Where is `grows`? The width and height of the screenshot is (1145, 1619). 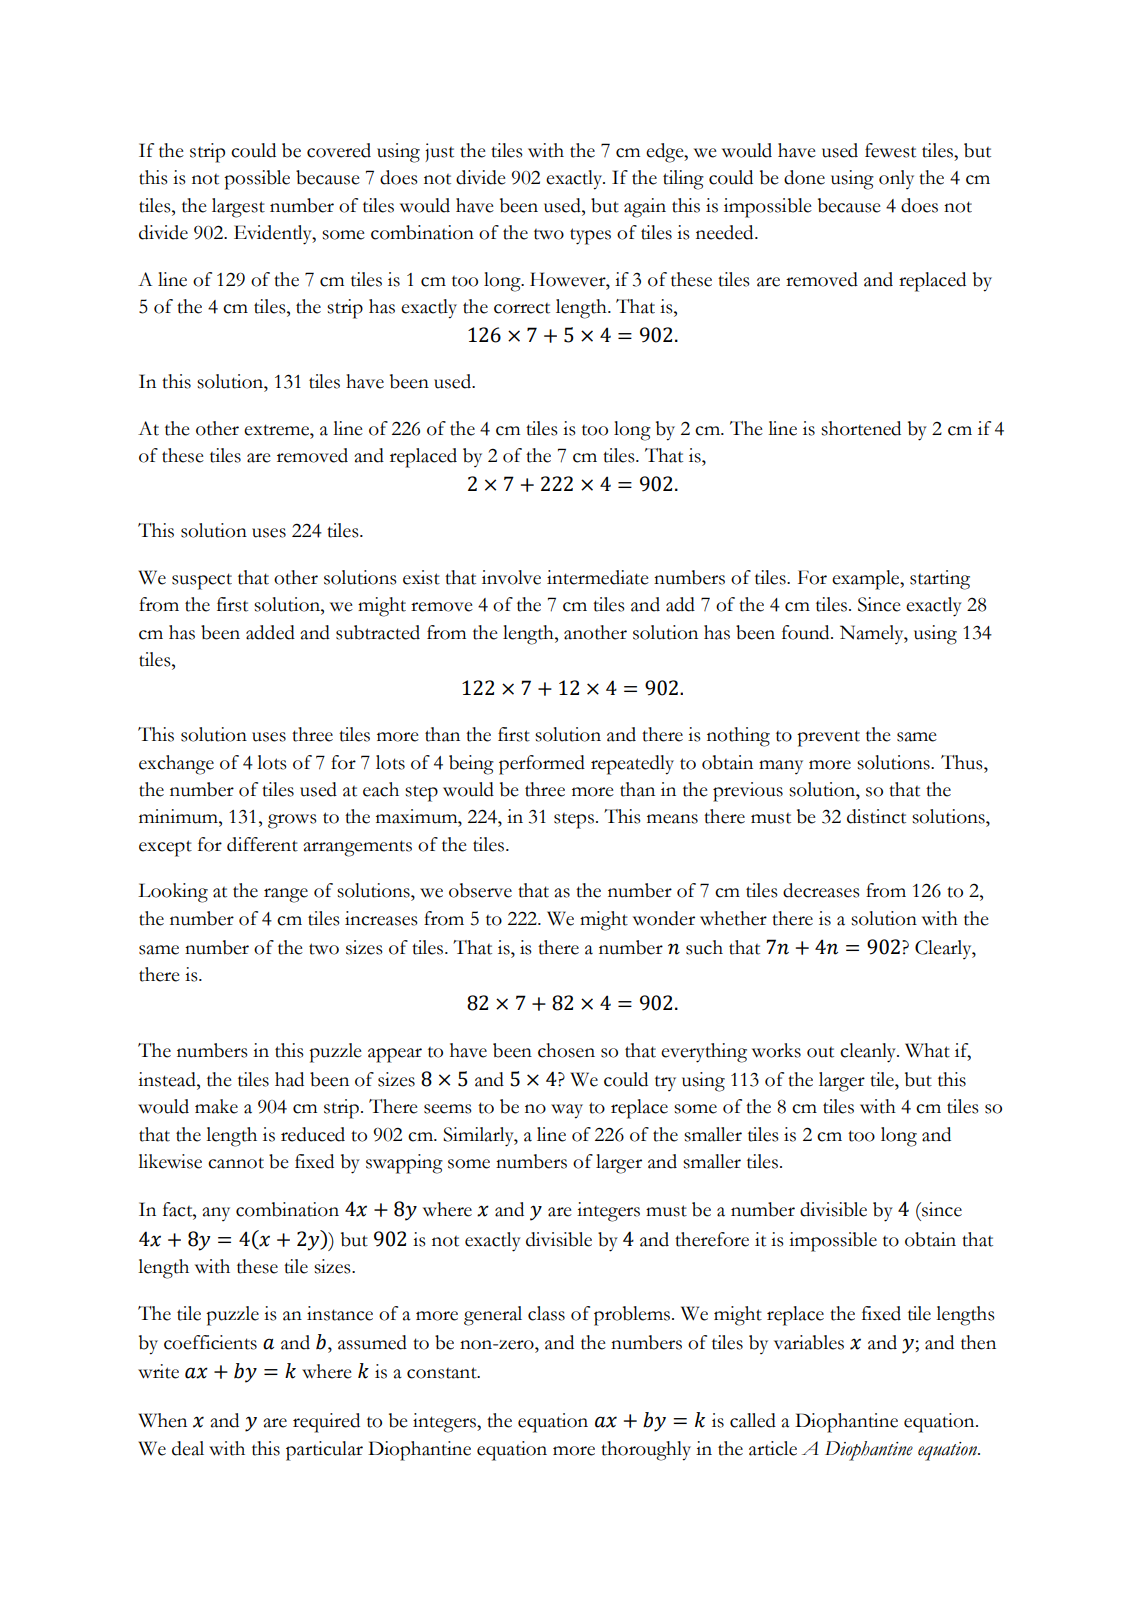 grows is located at coordinates (292, 821).
